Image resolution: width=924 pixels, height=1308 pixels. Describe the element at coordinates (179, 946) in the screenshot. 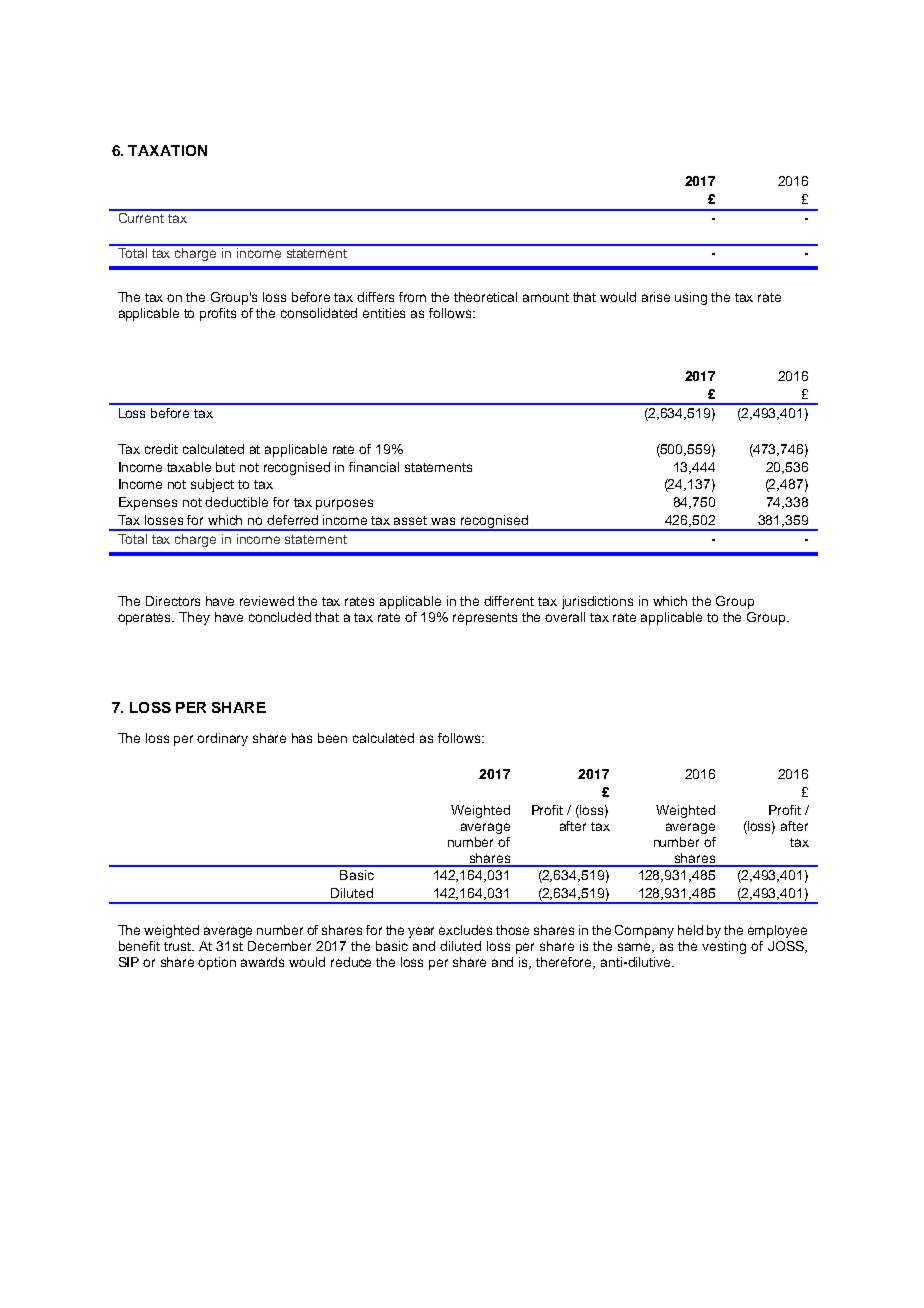

I see `trust` at that location.
